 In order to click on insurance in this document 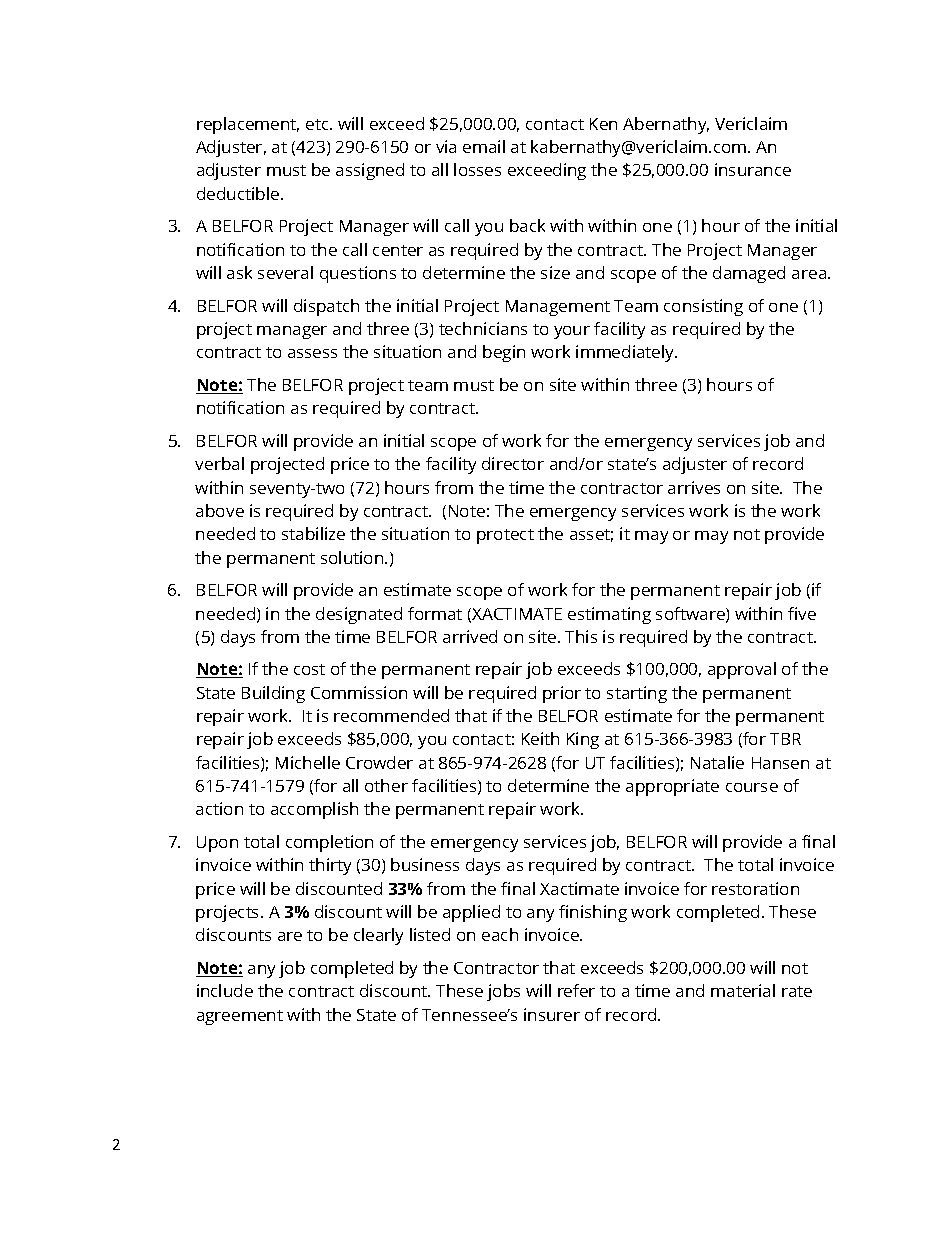, I will do `click(753, 169)`.
